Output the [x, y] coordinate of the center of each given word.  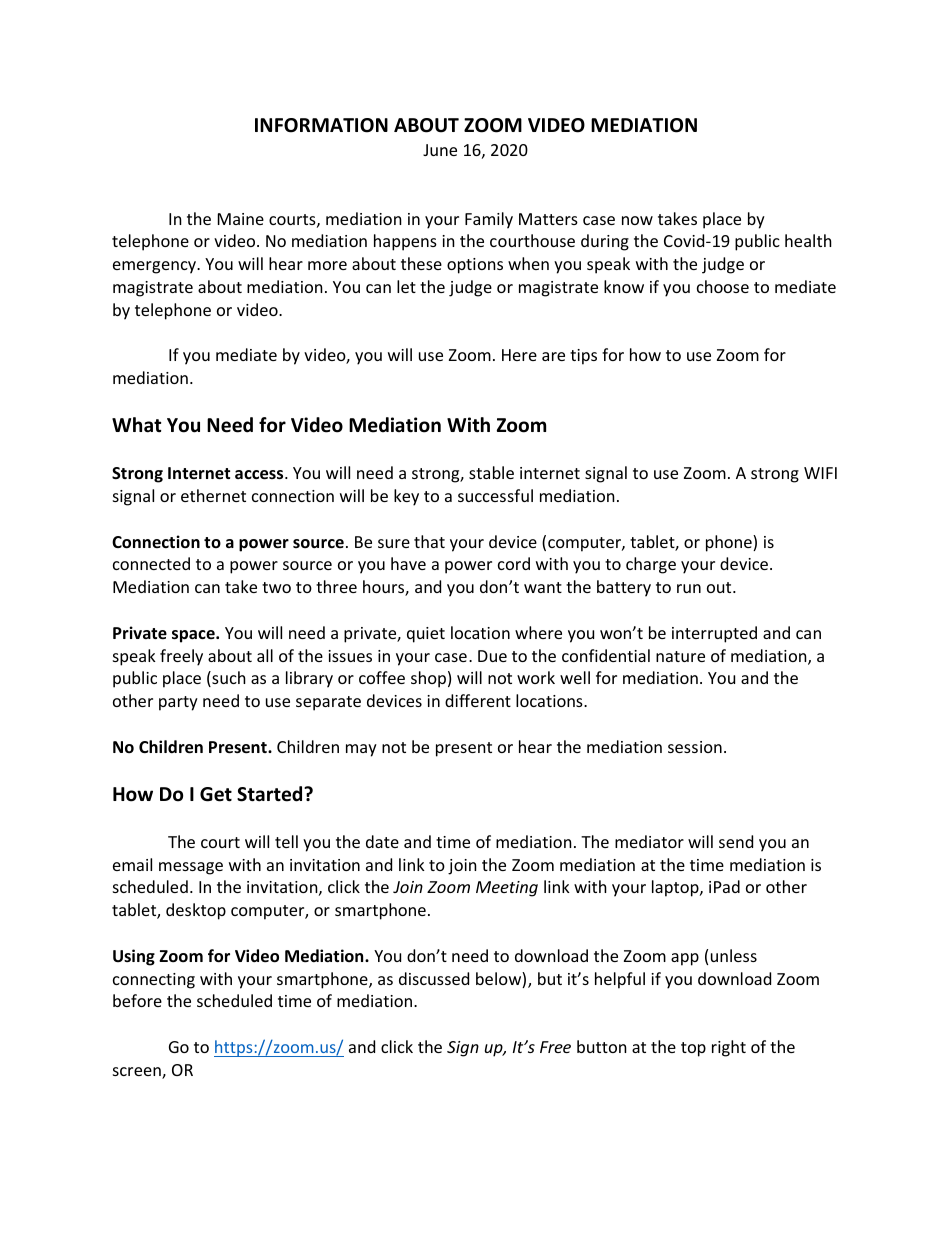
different [478, 700]
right [729, 1048]
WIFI [820, 473]
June [440, 150]
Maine [241, 219]
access [260, 475]
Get [216, 794]
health [808, 240]
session [695, 747]
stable [491, 472]
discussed [434, 978]
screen [138, 1073]
